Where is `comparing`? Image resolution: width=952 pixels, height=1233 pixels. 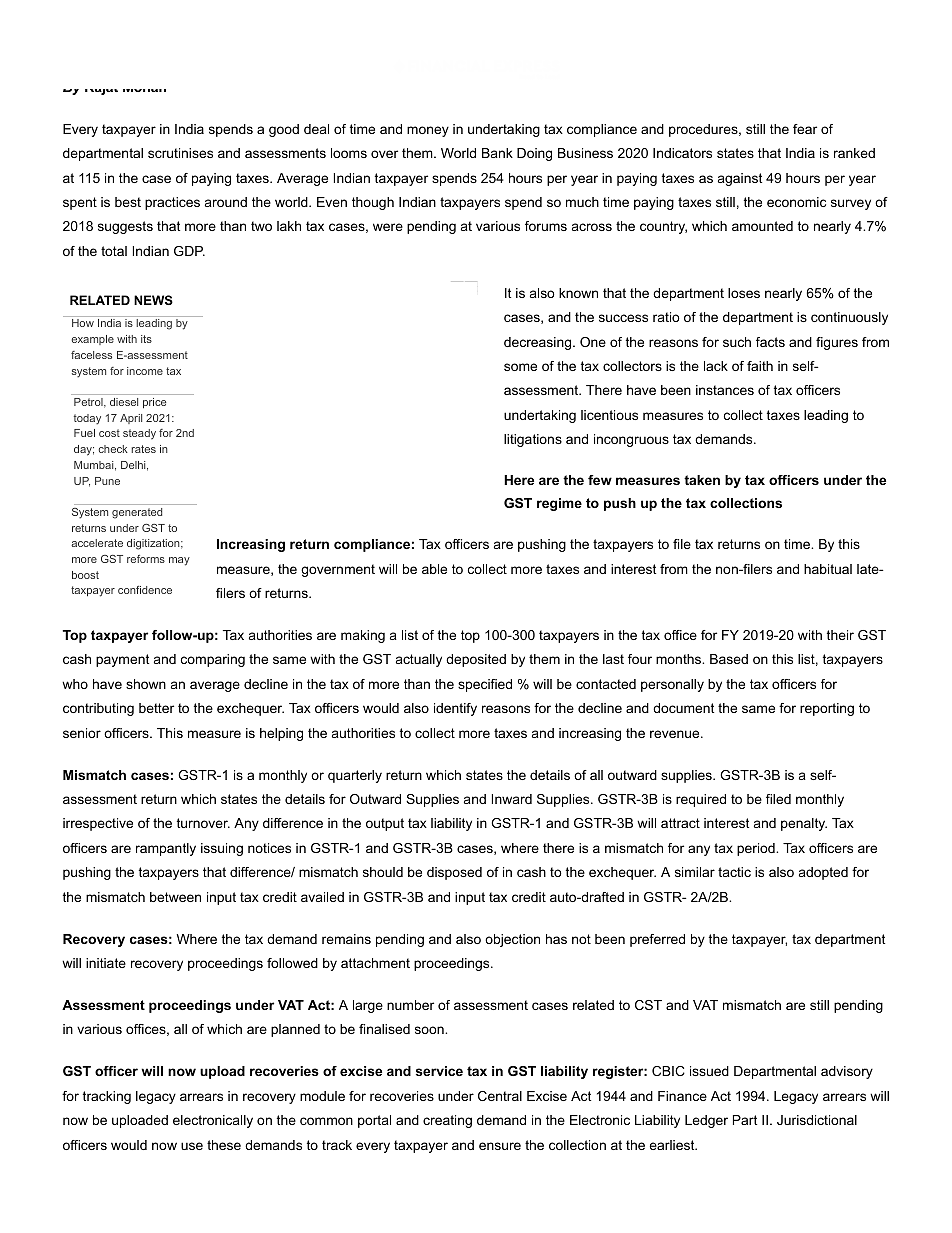
comparing is located at coordinates (213, 660).
